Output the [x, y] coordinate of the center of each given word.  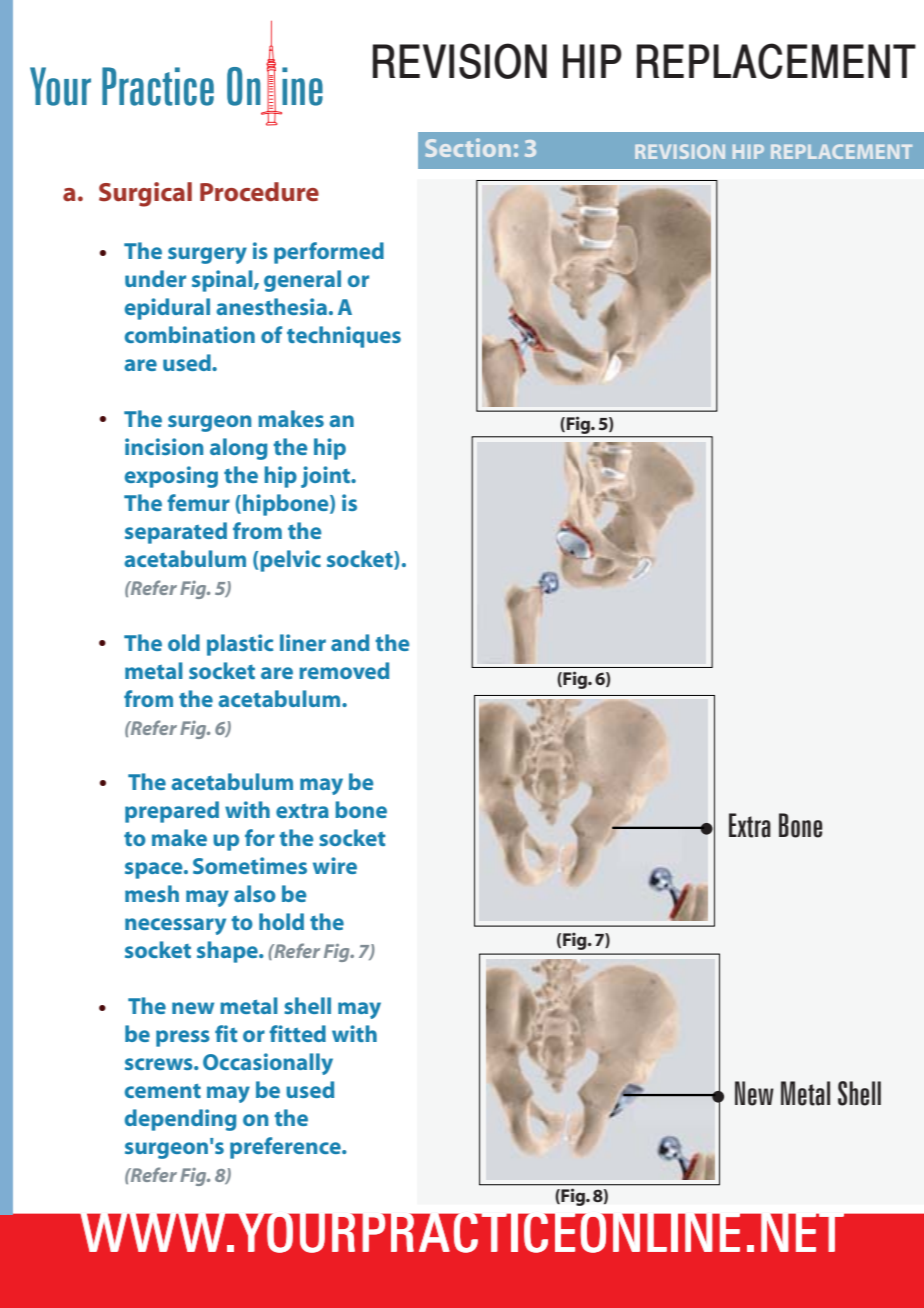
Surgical [145, 194]
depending [180, 1120]
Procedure [259, 192]
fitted [297, 1033]
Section [468, 147]
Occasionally [268, 1064]
